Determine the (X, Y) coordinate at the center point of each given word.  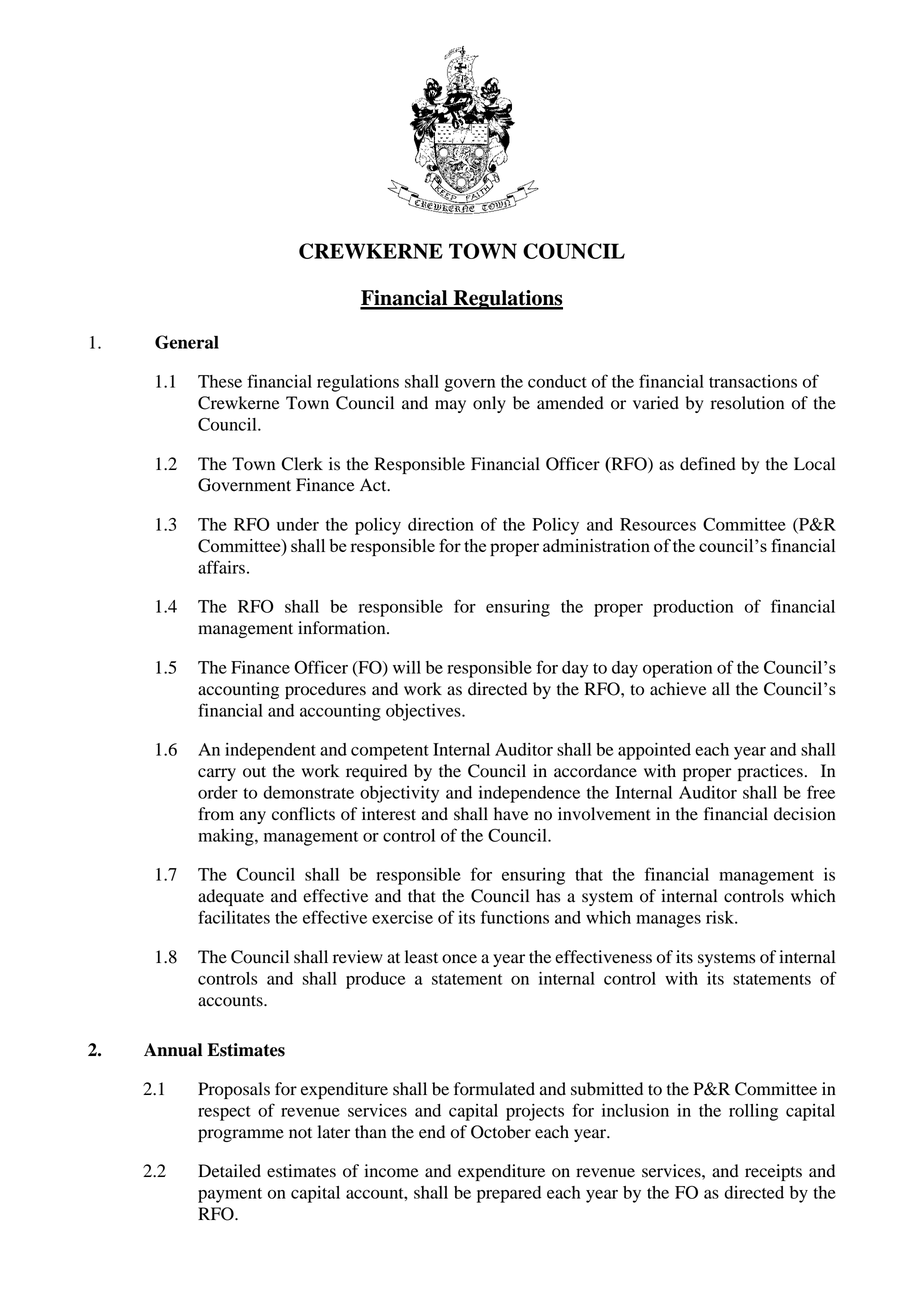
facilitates (234, 917)
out (254, 772)
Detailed (229, 1171)
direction (441, 524)
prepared (509, 1194)
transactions (753, 381)
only (489, 404)
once (459, 959)
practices (770, 772)
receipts (773, 1172)
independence (529, 794)
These (220, 381)
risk (721, 917)
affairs (221, 567)
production (693, 608)
